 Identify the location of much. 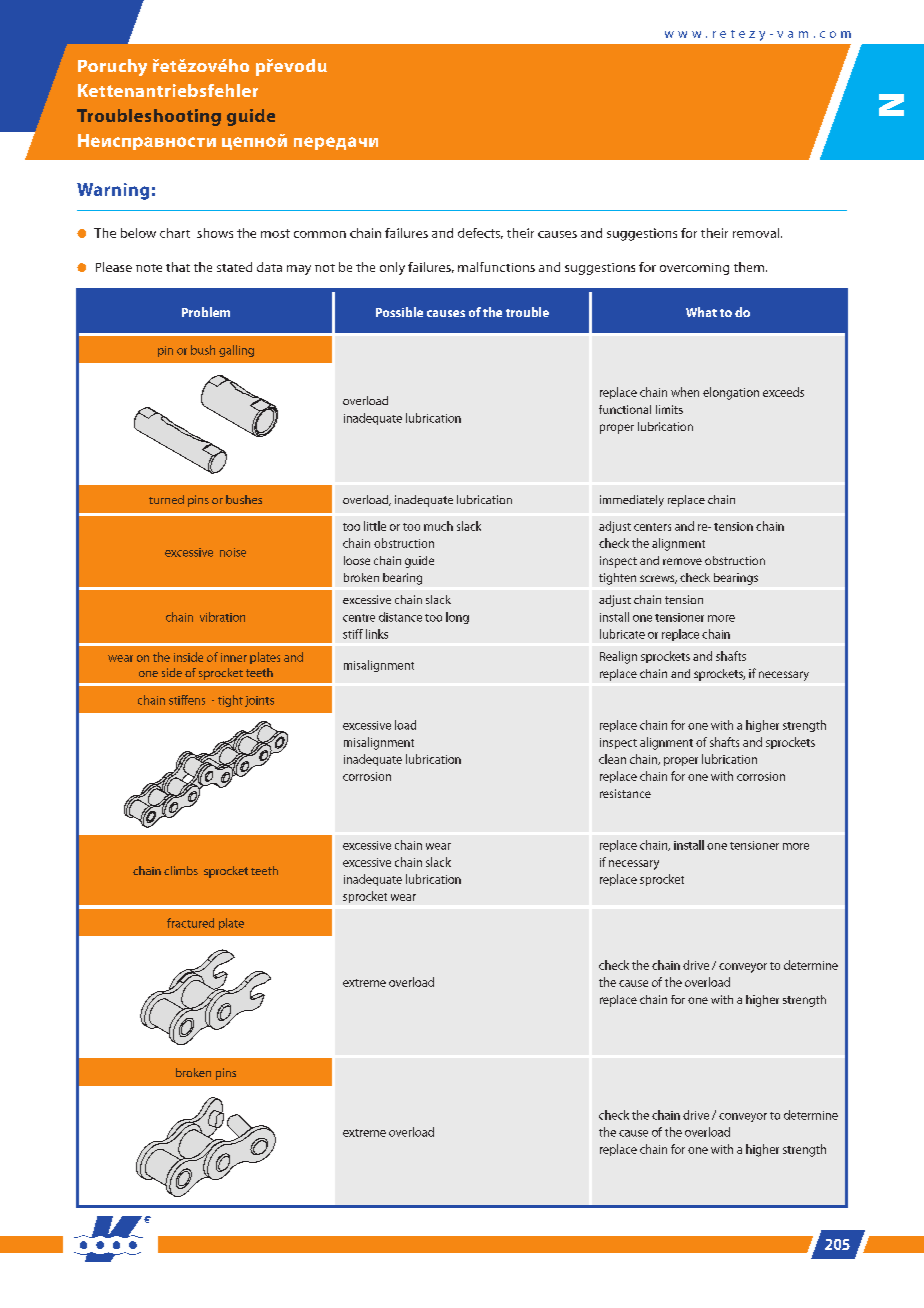
(438, 526).
